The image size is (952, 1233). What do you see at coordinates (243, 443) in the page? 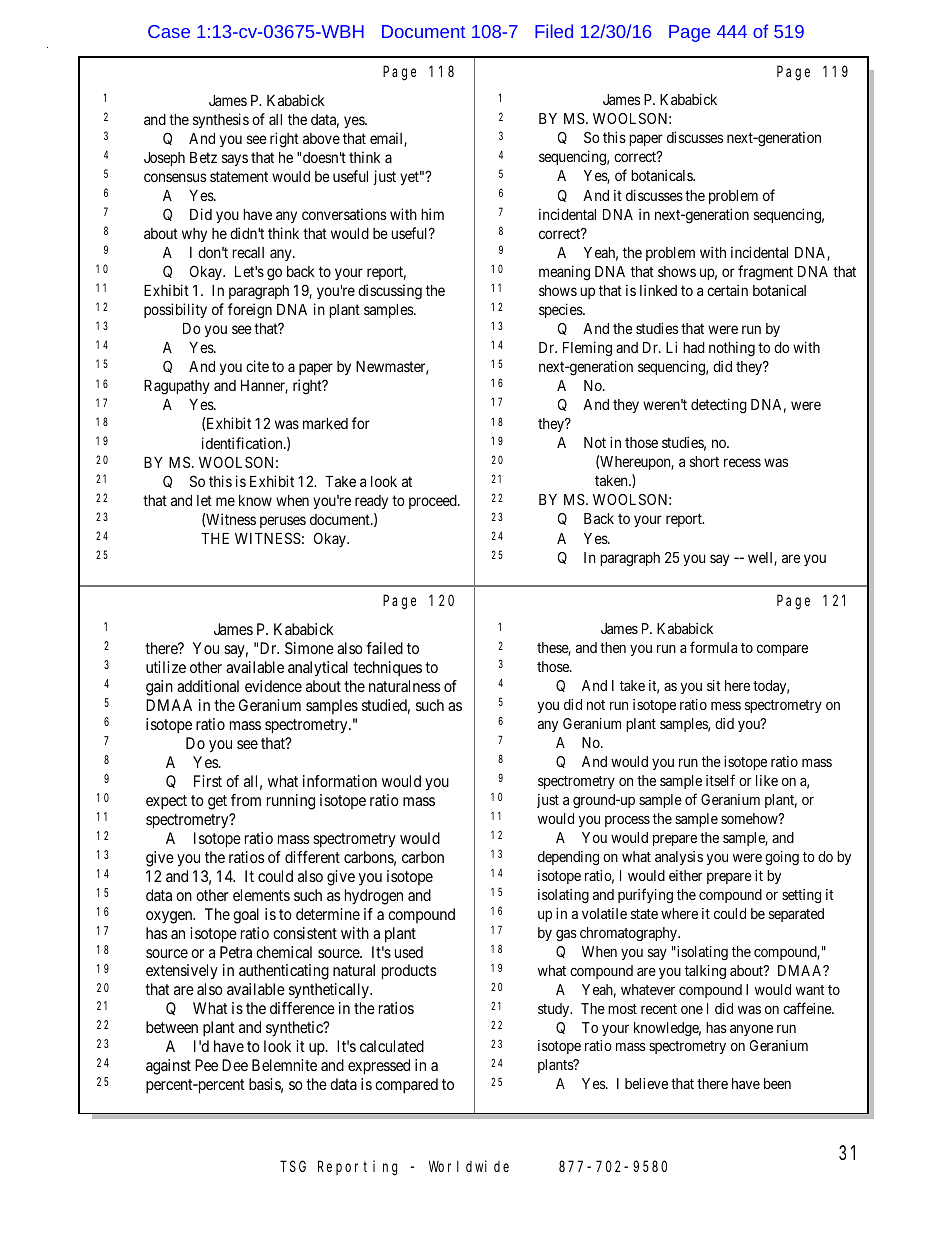
I see `identification` at bounding box center [243, 443].
